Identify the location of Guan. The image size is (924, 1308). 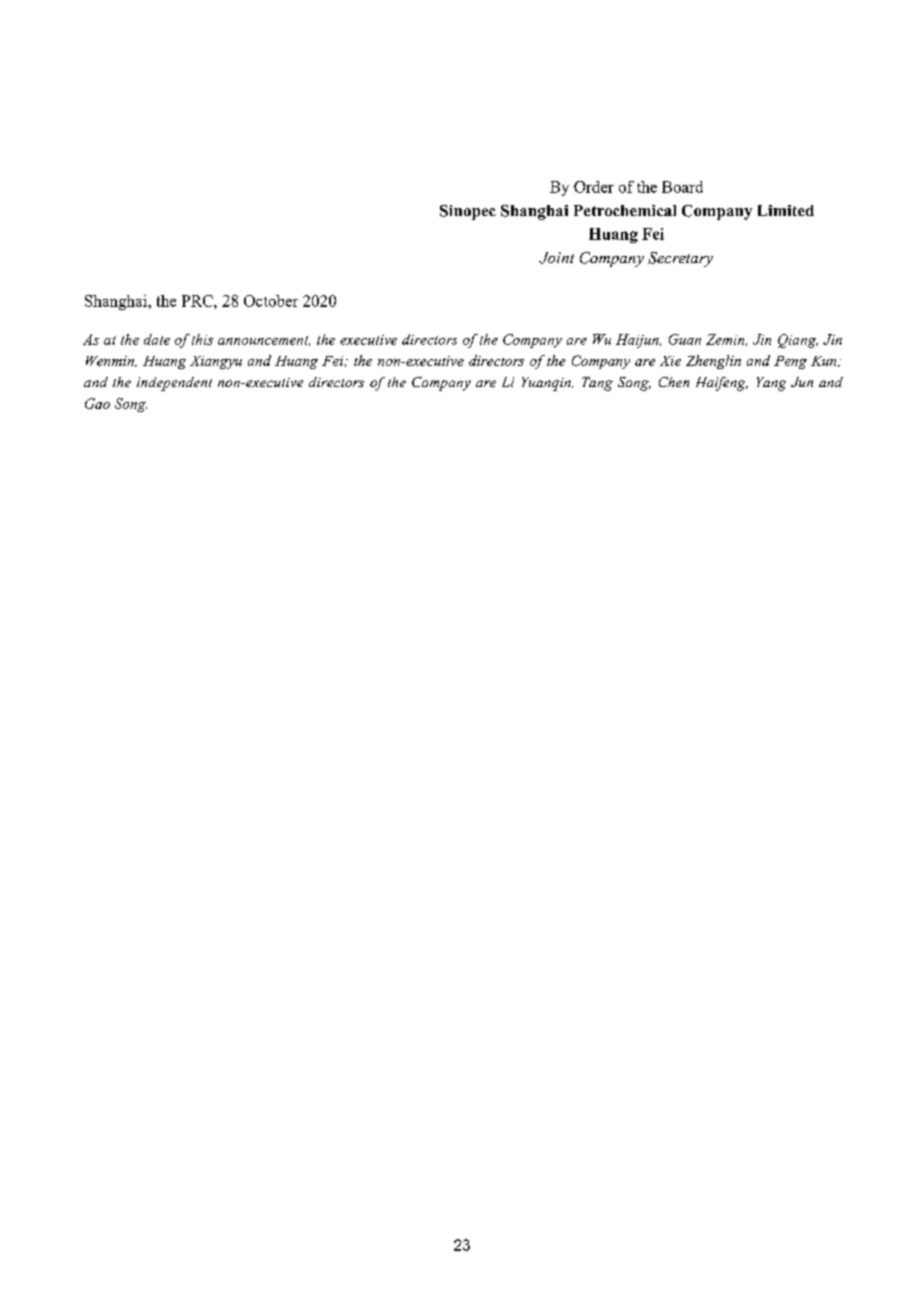
(685, 339).
